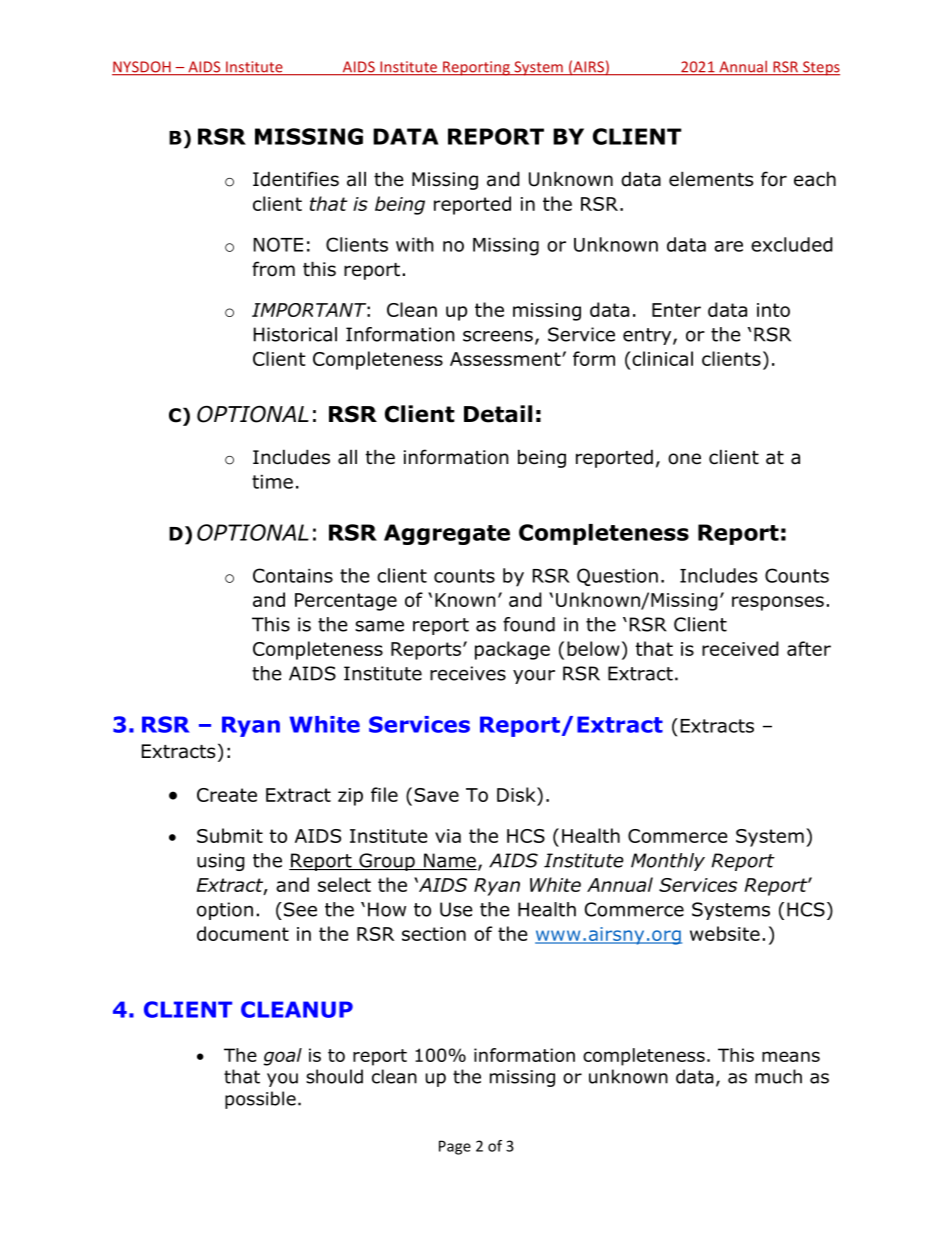 The image size is (952, 1233). What do you see at coordinates (300, 909) in the screenshot?
I see `See` at bounding box center [300, 909].
